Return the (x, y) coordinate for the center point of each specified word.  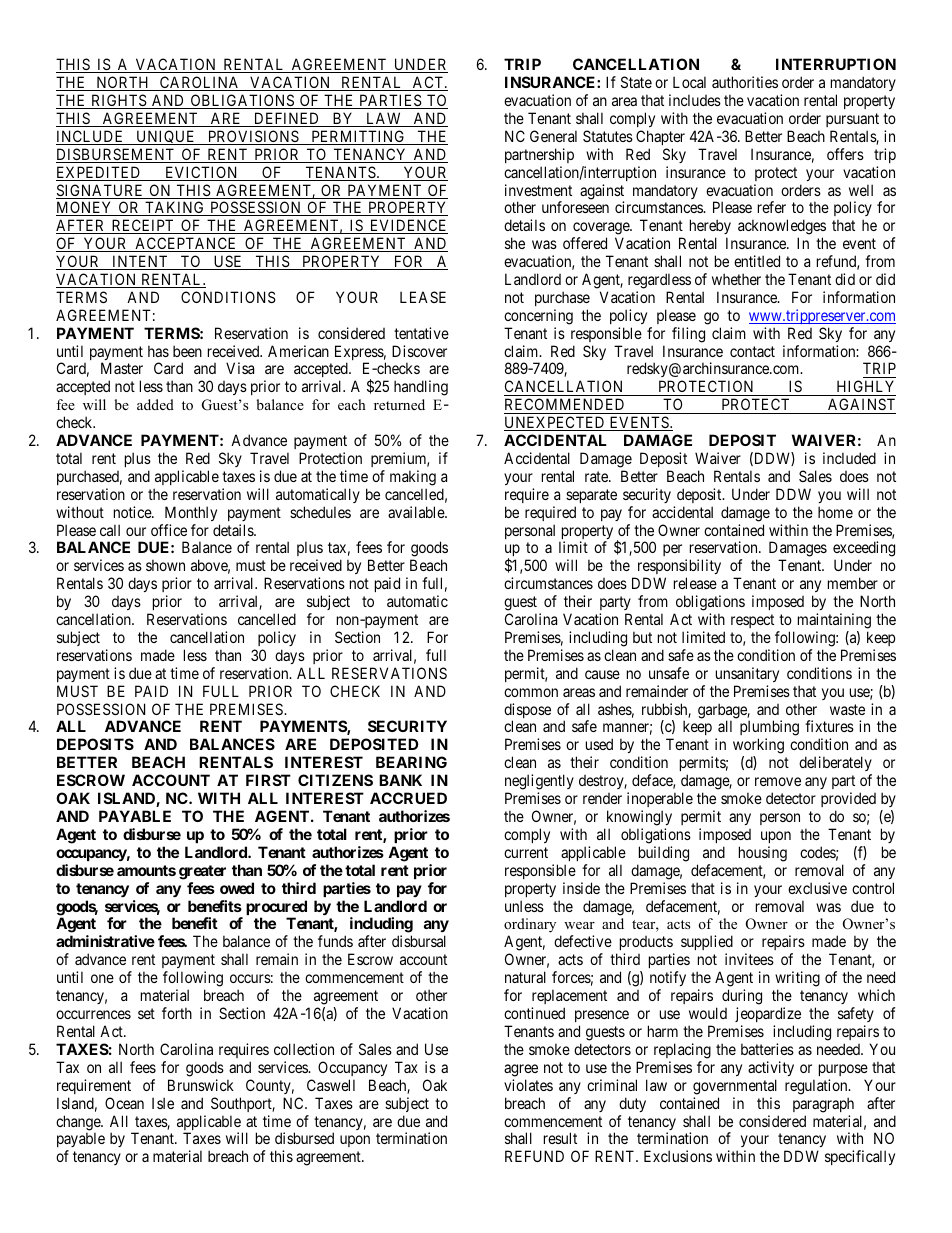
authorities (745, 82)
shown (165, 565)
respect (752, 621)
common (531, 692)
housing (763, 854)
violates (528, 1085)
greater (202, 872)
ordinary (530, 927)
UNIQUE (166, 137)
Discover (419, 351)
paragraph (823, 1105)
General (553, 136)
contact (752, 351)
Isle (163, 1103)
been (187, 351)
